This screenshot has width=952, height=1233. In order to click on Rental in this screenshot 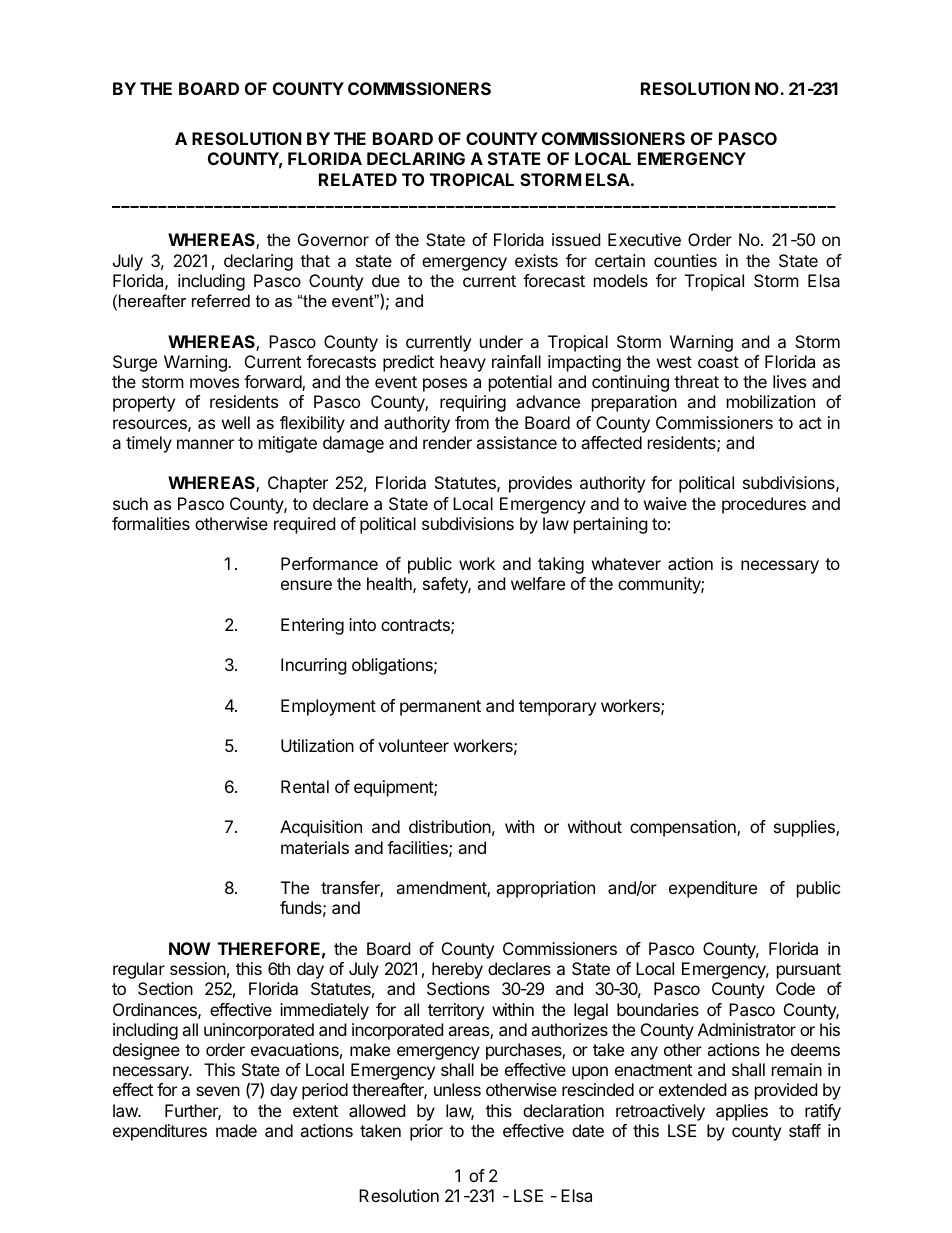, I will do `click(305, 786)`.
